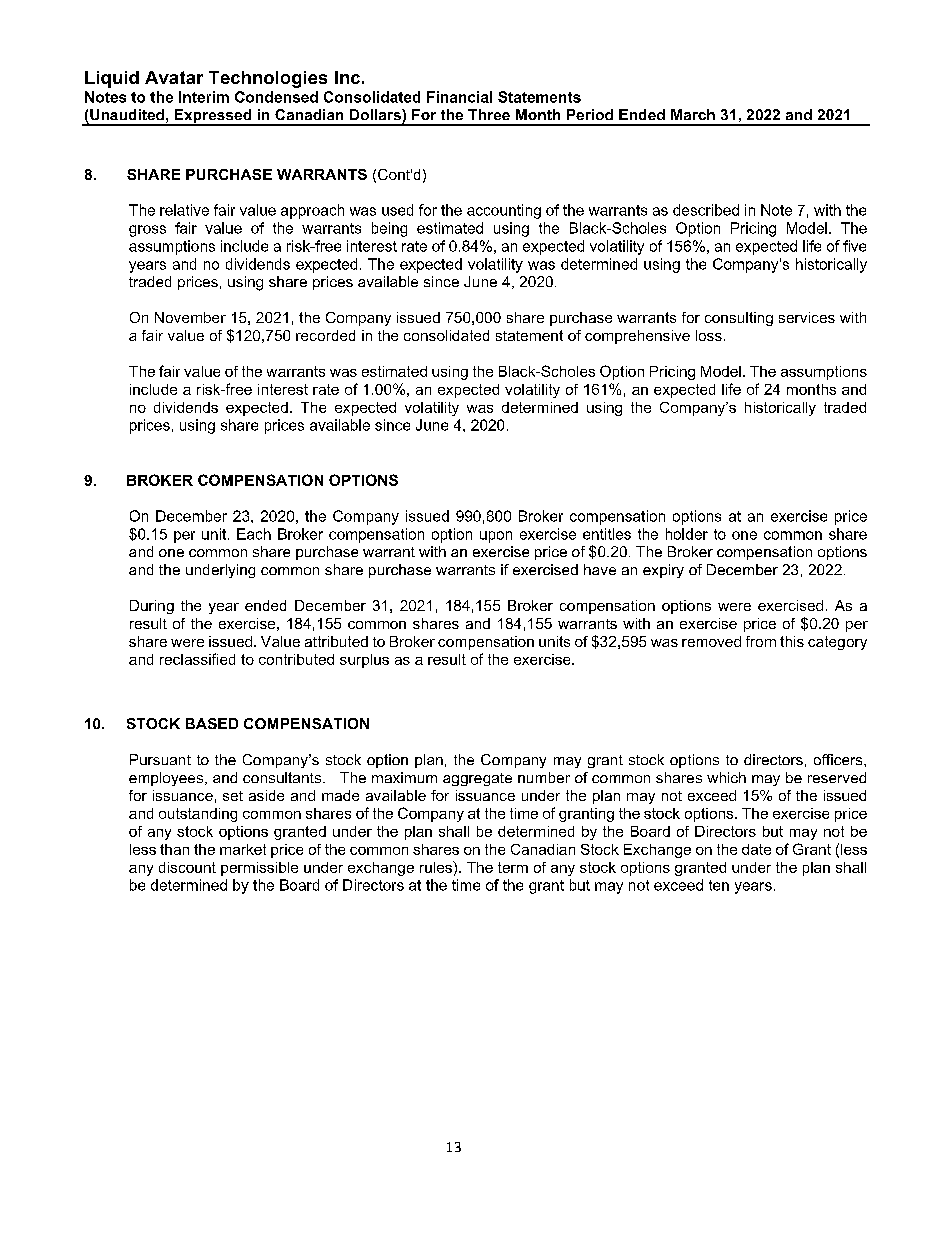  I want to click on March, so click(693, 114).
